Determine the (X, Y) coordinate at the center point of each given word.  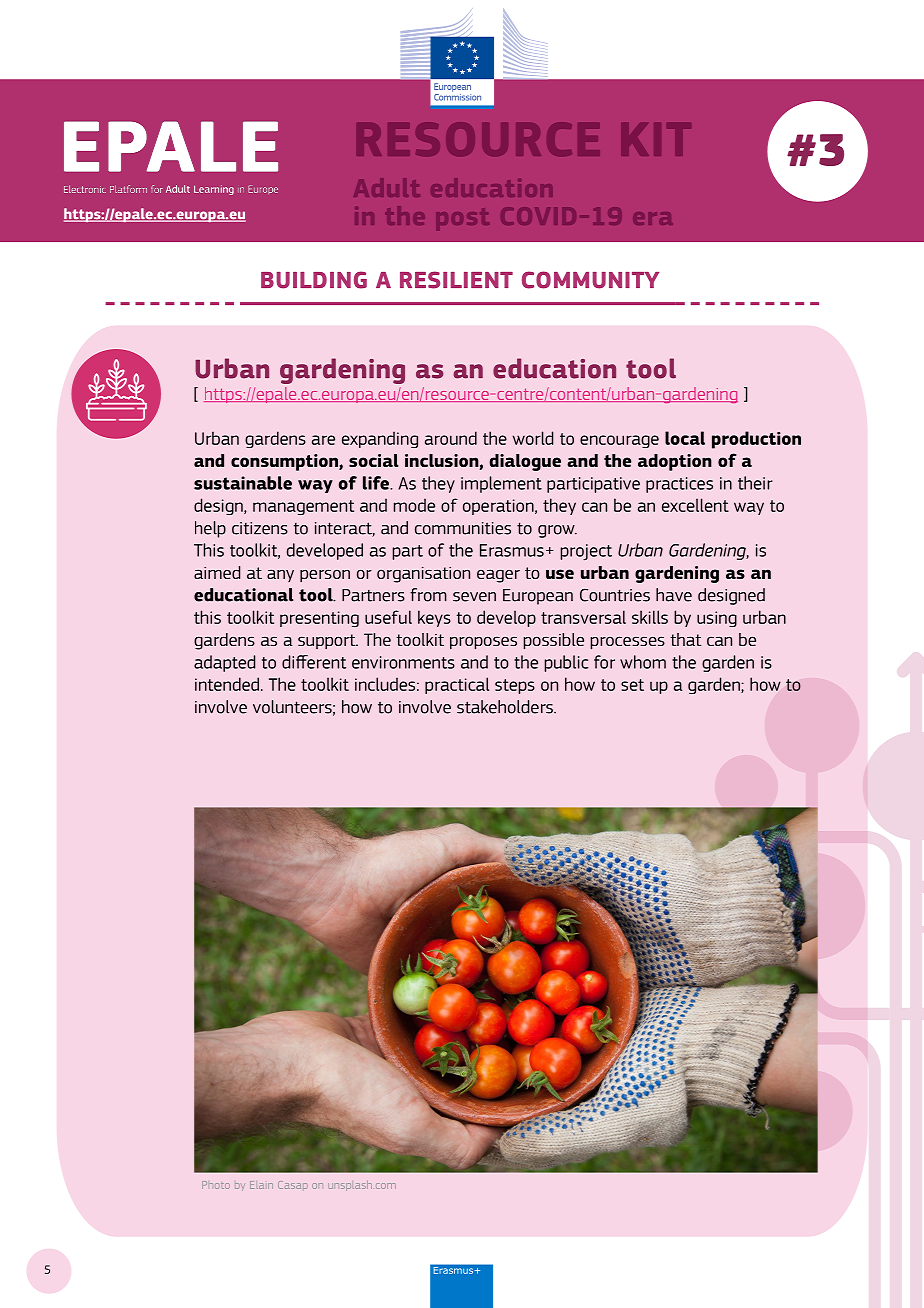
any (280, 575)
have (674, 595)
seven (474, 597)
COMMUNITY (590, 280)
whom (643, 662)
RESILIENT (456, 280)
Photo (216, 1185)
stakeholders (506, 707)
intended (227, 684)
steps (515, 686)
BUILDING (314, 280)
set (632, 685)
